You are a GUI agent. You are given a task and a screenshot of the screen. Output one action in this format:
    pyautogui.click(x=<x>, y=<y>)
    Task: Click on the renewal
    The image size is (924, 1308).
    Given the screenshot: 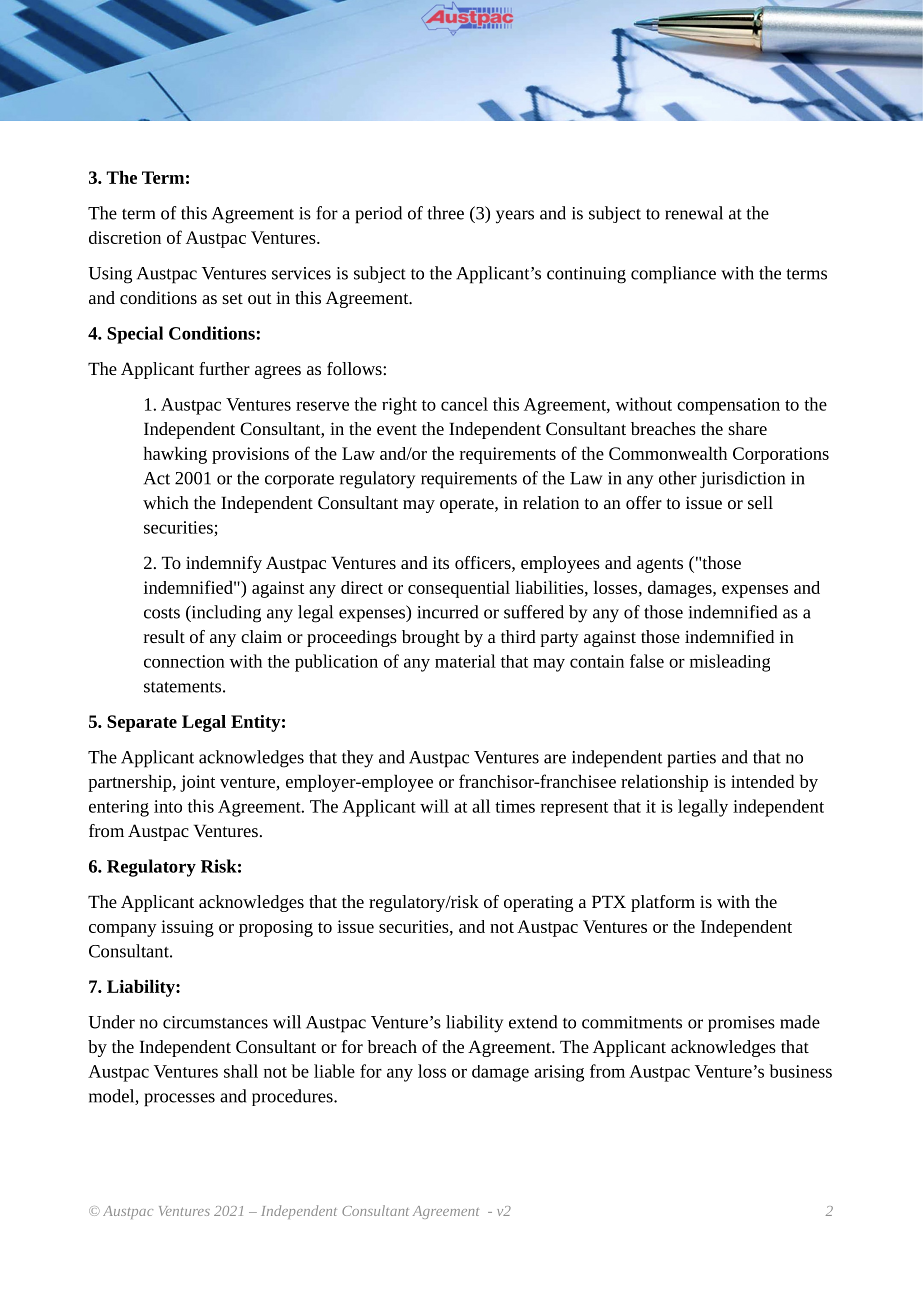 What is the action you would take?
    pyautogui.click(x=694, y=213)
